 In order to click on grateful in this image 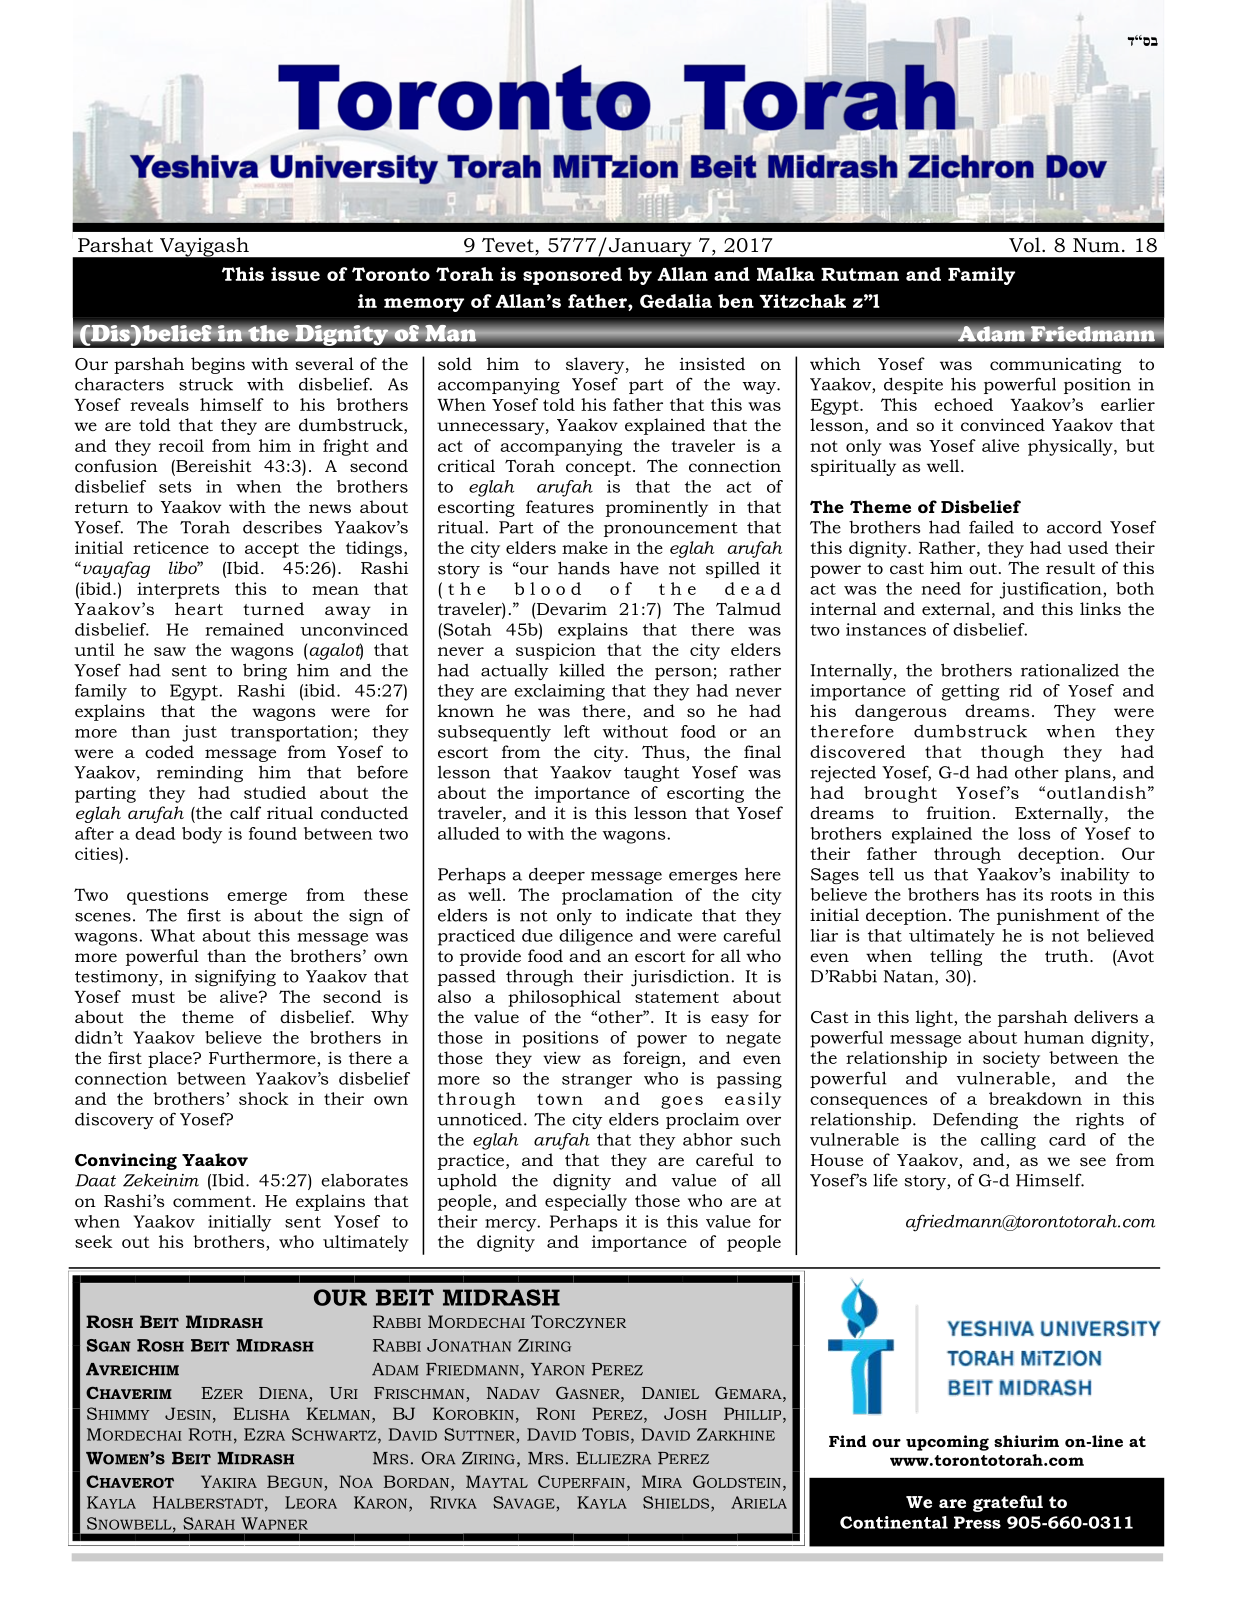, I will do `click(1008, 1503)`.
